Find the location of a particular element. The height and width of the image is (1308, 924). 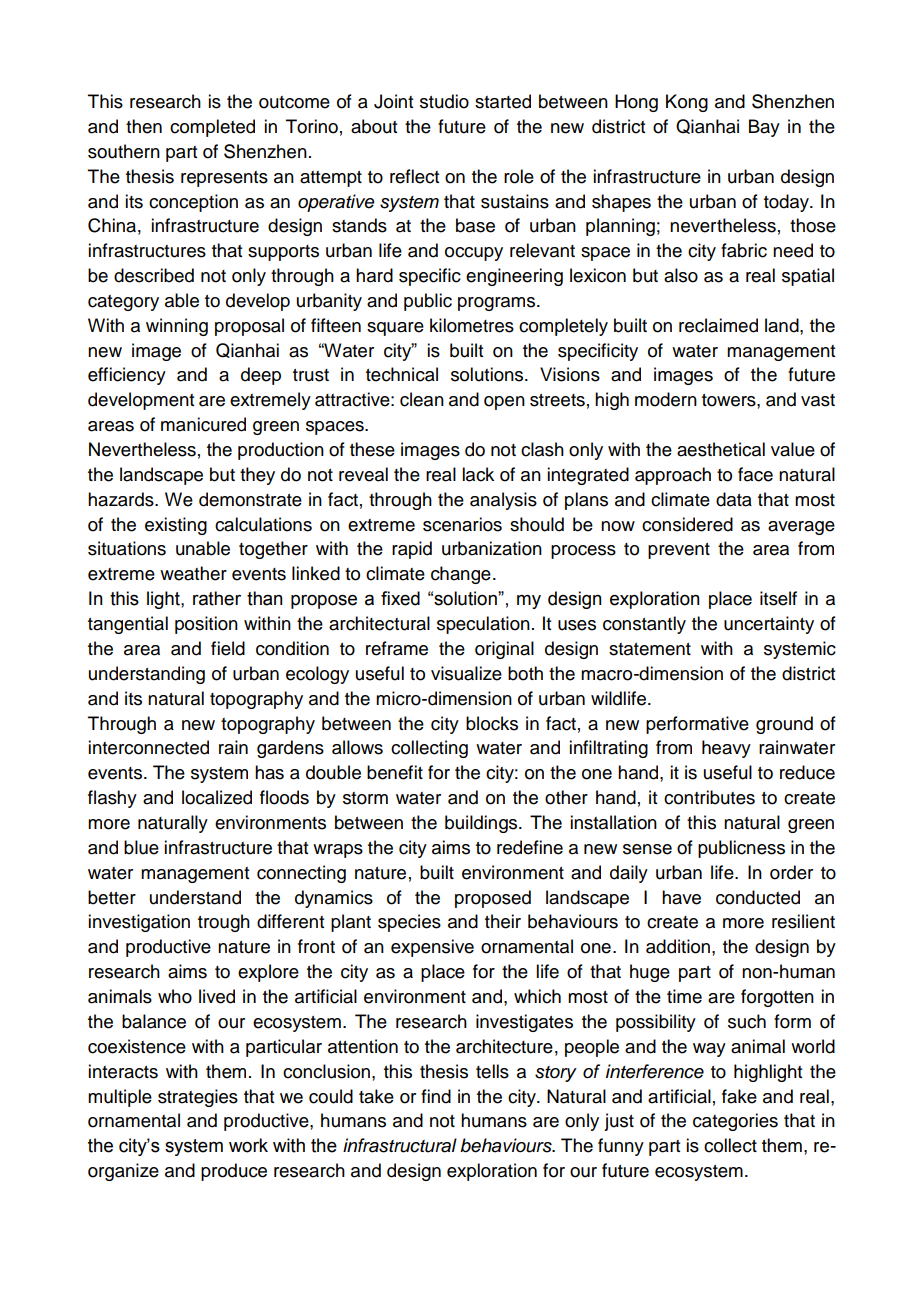

contributes is located at coordinates (709, 797).
